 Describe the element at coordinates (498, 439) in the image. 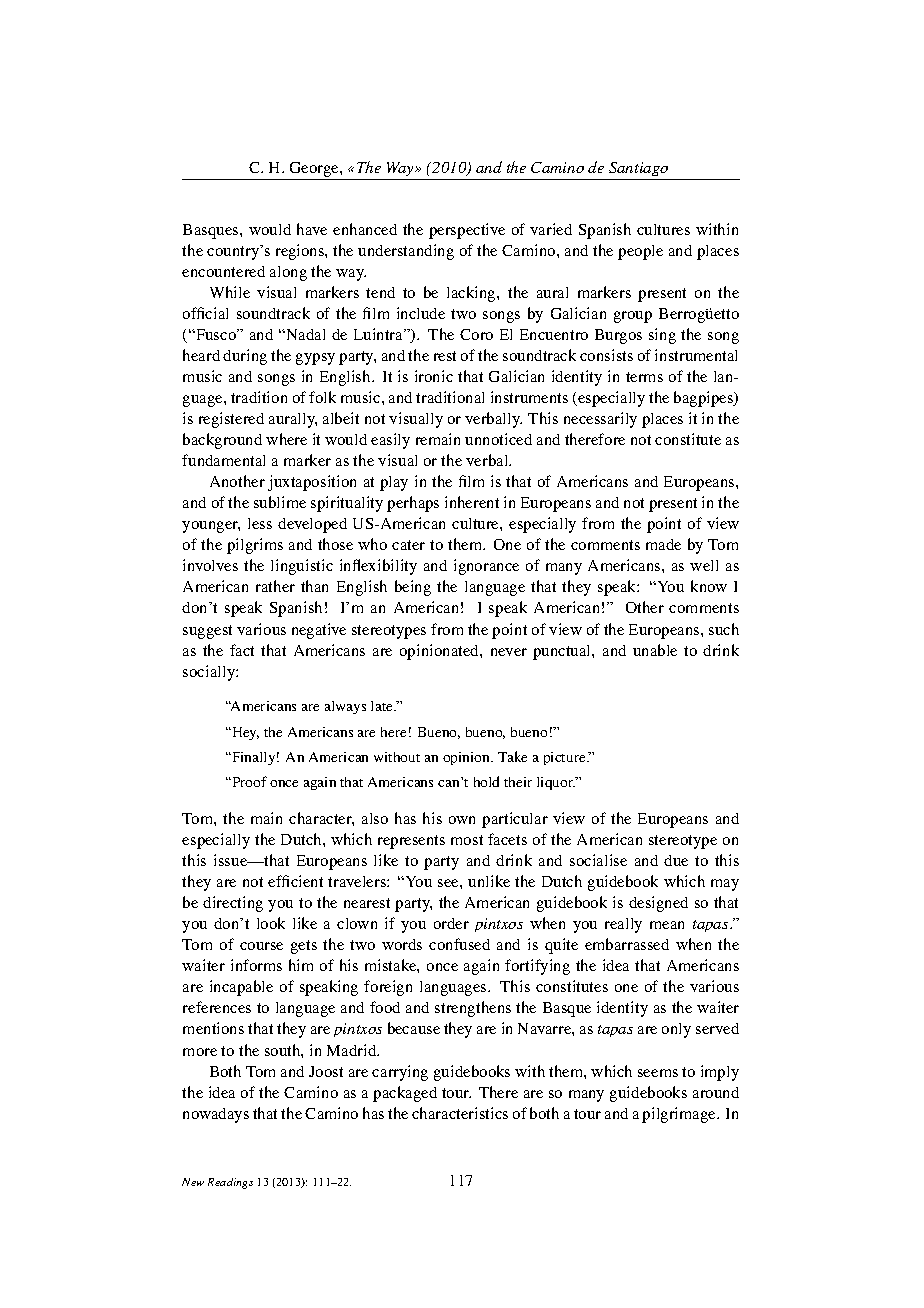

I see `unnoticed` at that location.
